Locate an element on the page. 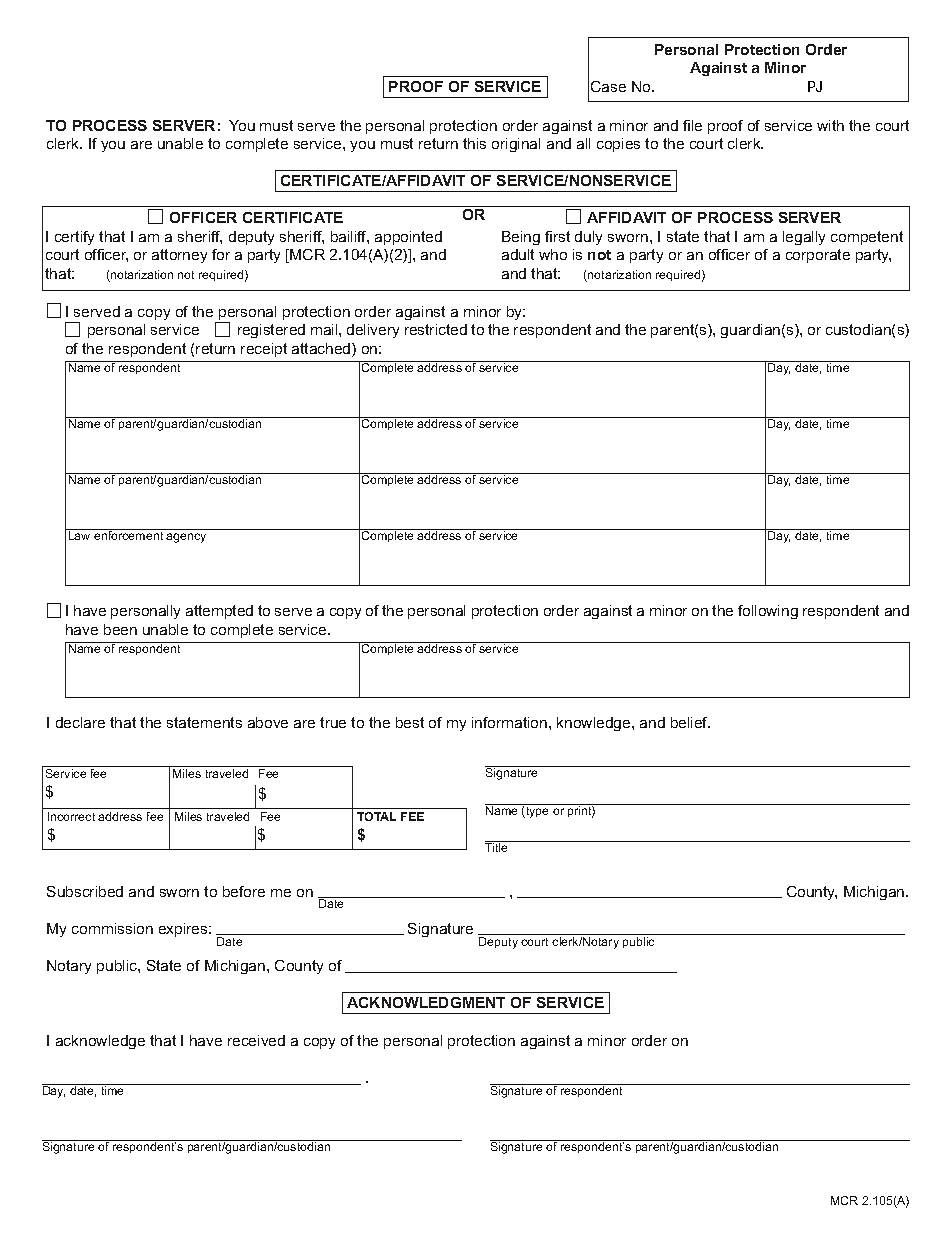 The width and height of the document is (952, 1233). agency is located at coordinates (186, 538).
